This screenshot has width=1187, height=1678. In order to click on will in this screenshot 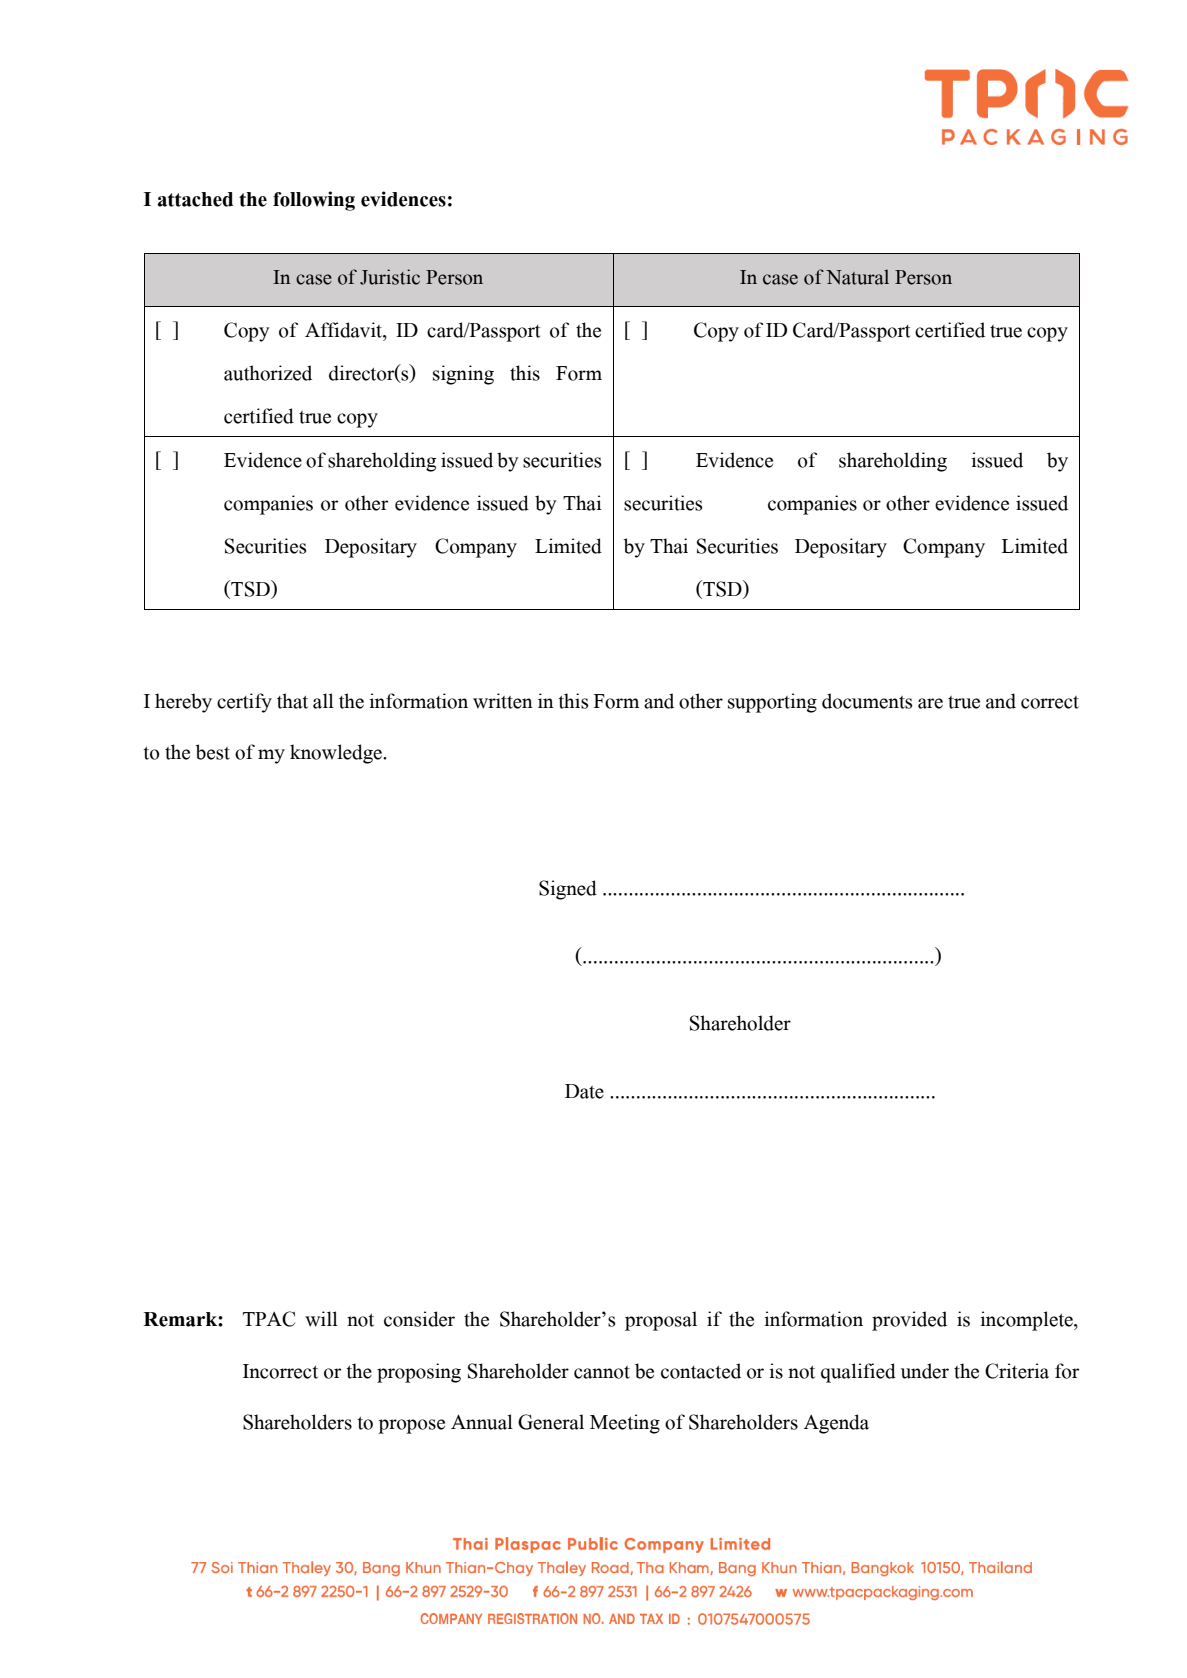, I will do `click(321, 1319)`.
